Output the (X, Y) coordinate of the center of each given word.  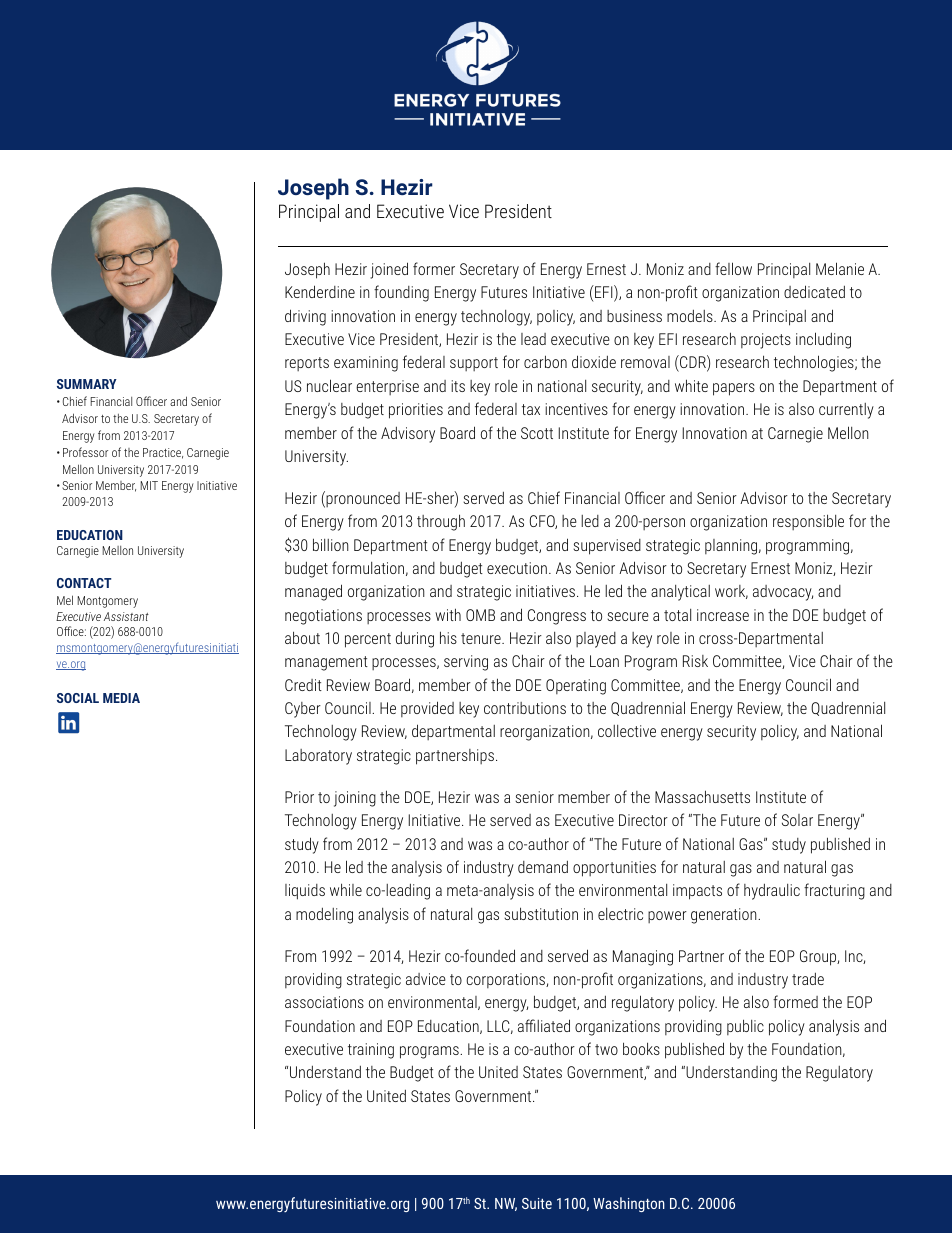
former (434, 268)
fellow (733, 268)
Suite (537, 1203)
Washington (629, 1204)
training (371, 1051)
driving (305, 317)
